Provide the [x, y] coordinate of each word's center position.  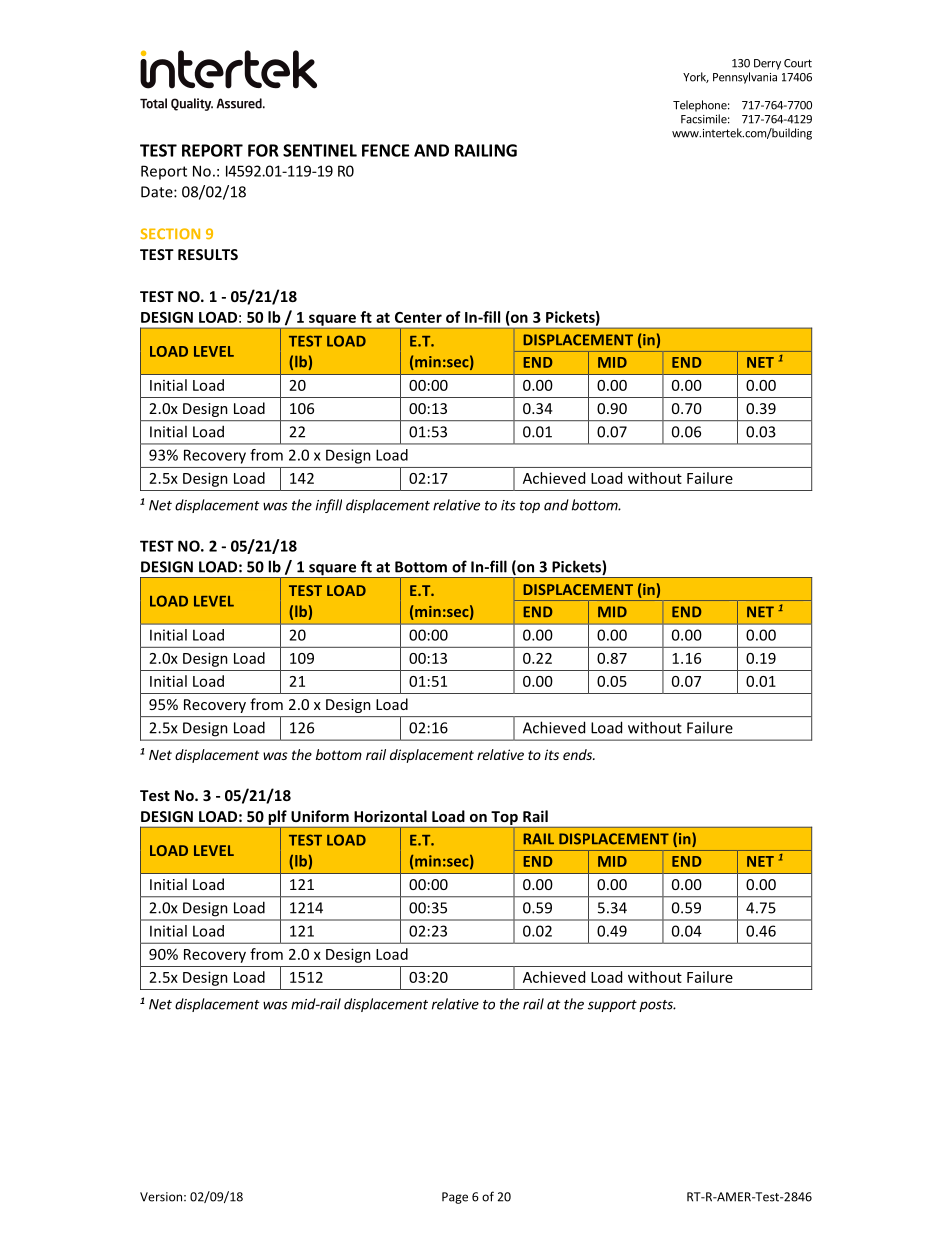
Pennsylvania [745, 78]
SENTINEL [320, 150]
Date [158, 192]
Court [798, 63]
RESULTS [208, 254]
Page [455, 1198]
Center [418, 317]
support [612, 1006]
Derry [767, 64]
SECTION [170, 233]
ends [578, 754]
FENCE [385, 150]
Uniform [320, 816]
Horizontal [390, 816]
